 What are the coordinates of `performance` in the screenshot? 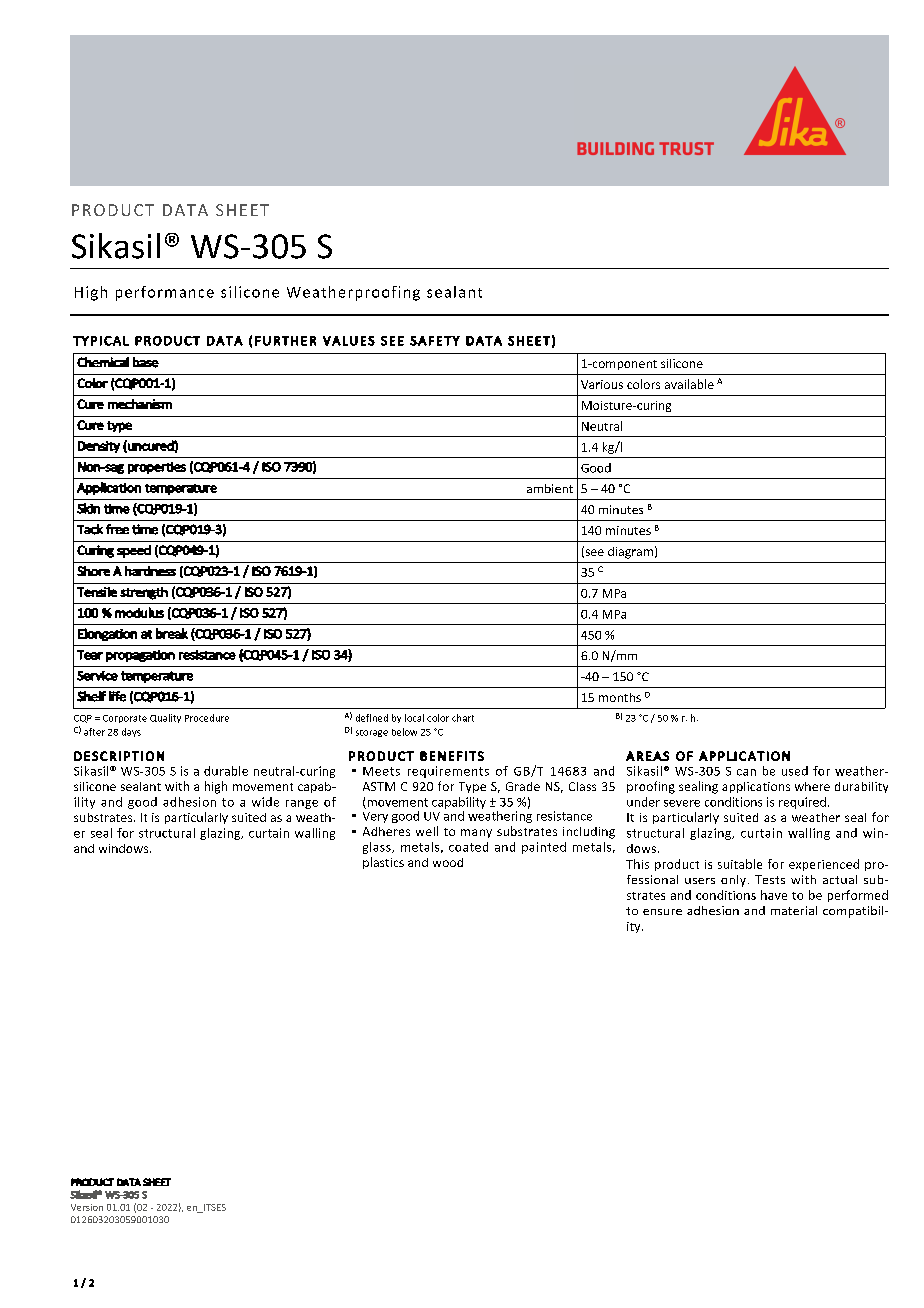 It's located at (165, 293).
